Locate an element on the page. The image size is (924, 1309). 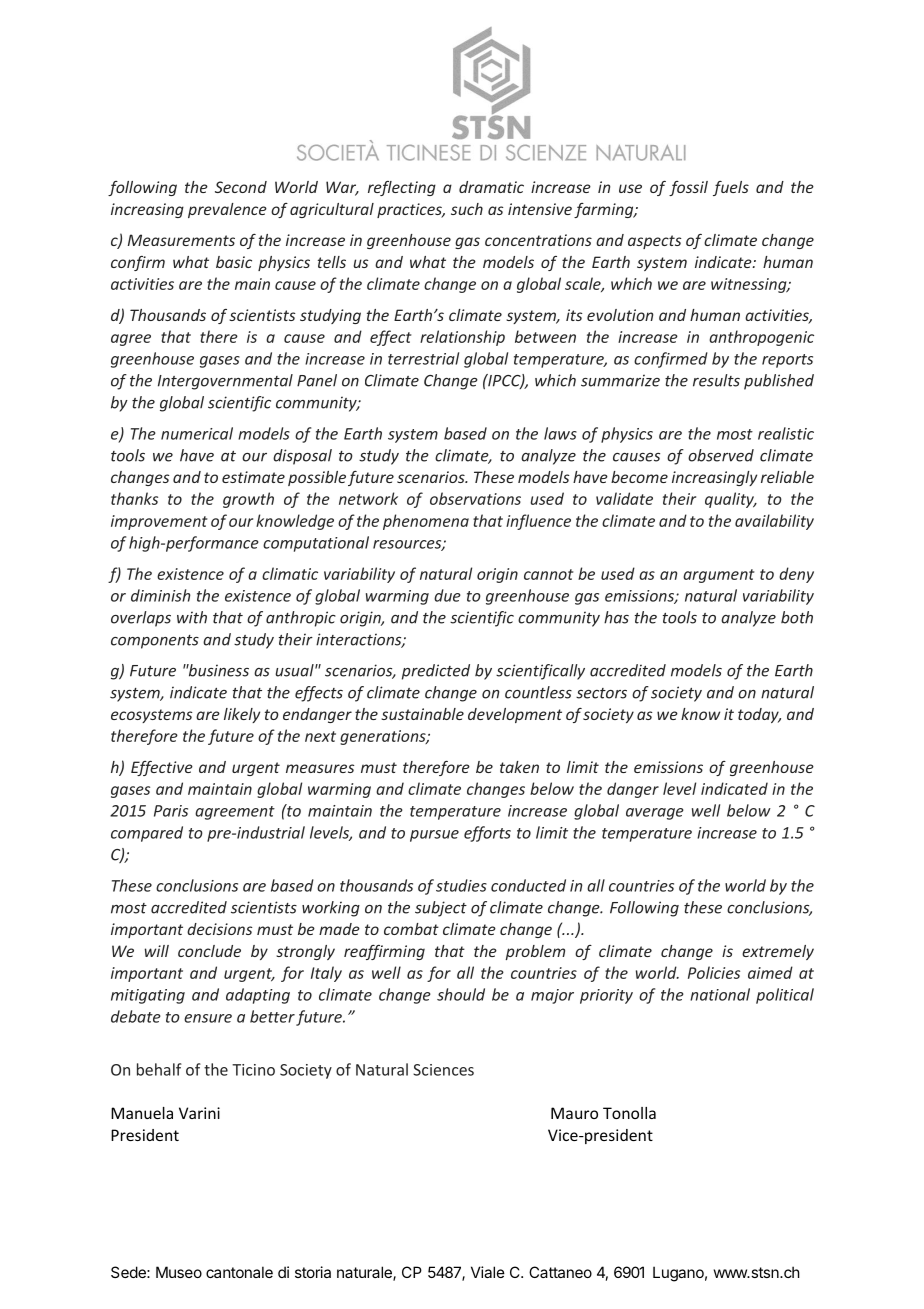
fuels is located at coordinates (731, 188).
